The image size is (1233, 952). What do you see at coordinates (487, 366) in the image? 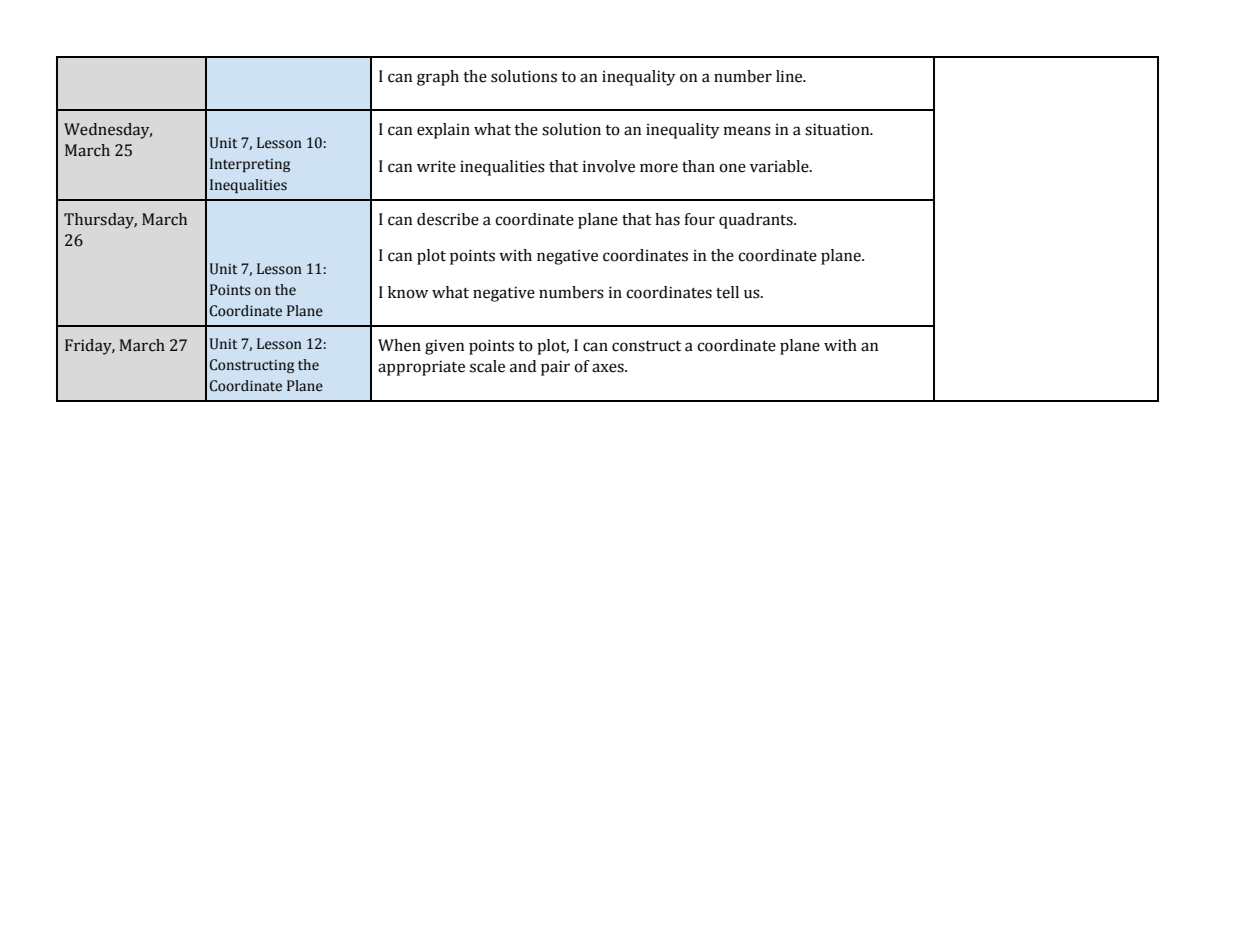
I see `scale` at bounding box center [487, 366].
